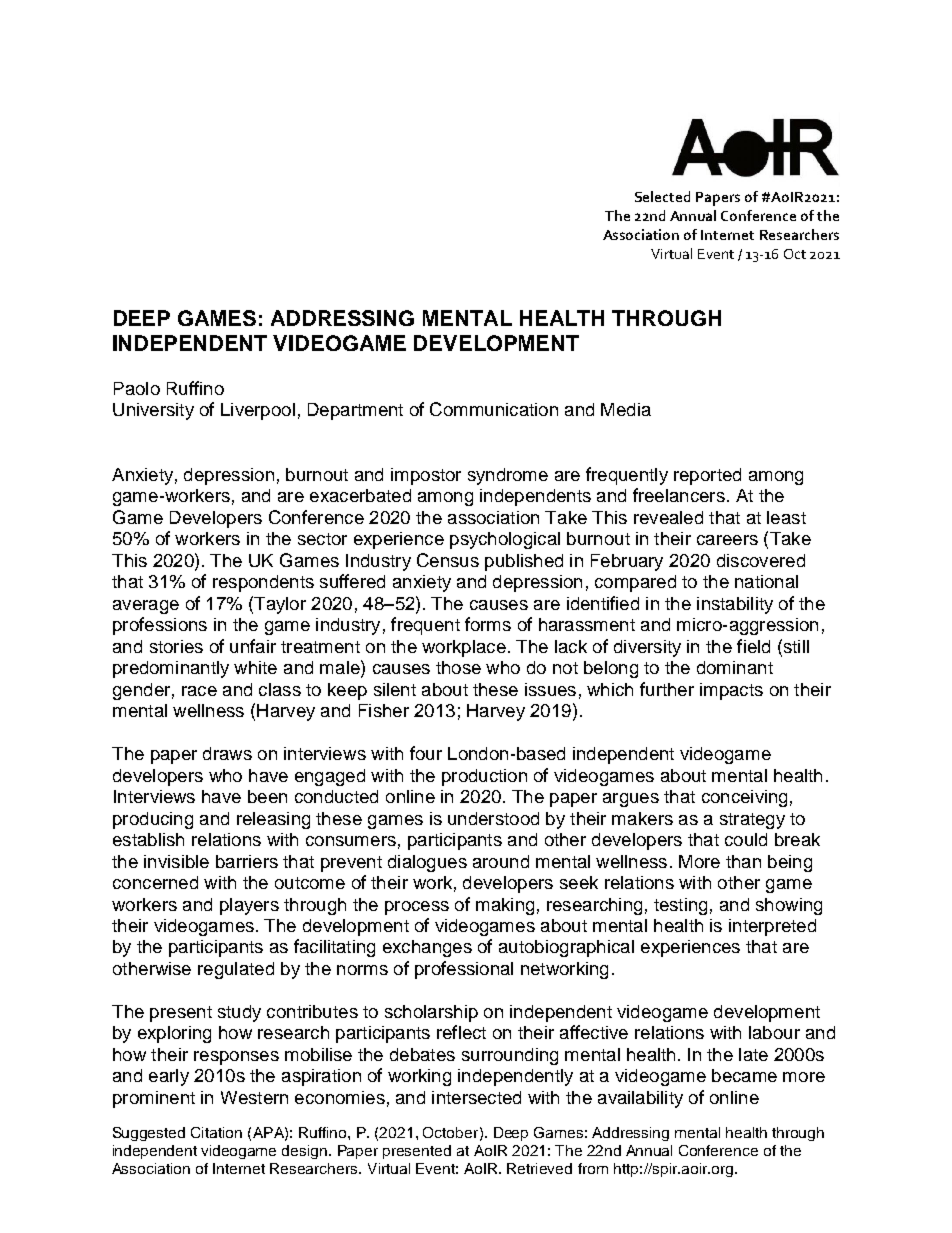 The width and height of the screenshot is (952, 1233). Describe the element at coordinates (216, 1132) in the screenshot. I see `Citation` at that location.
